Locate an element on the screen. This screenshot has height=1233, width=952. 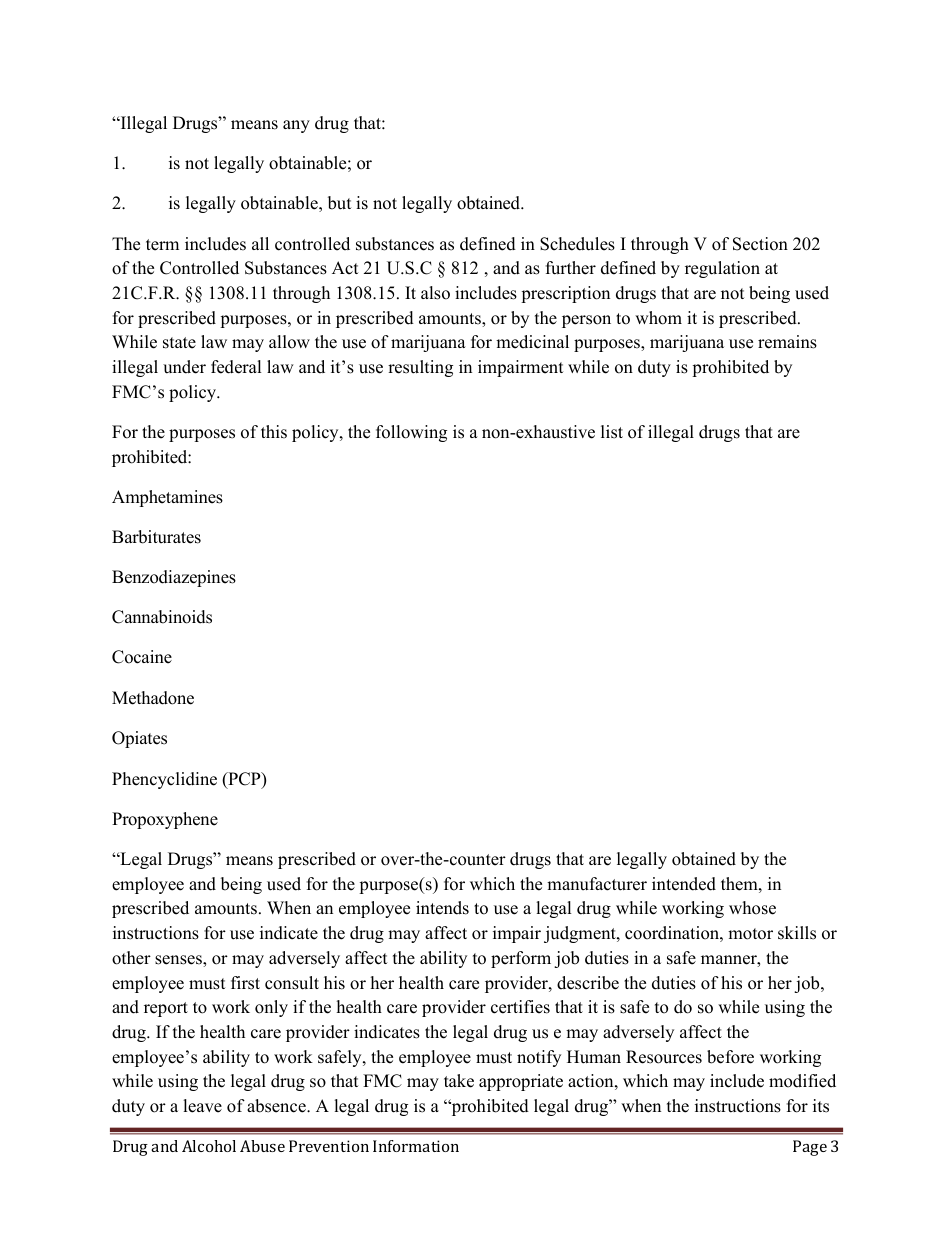
take is located at coordinates (459, 1081).
